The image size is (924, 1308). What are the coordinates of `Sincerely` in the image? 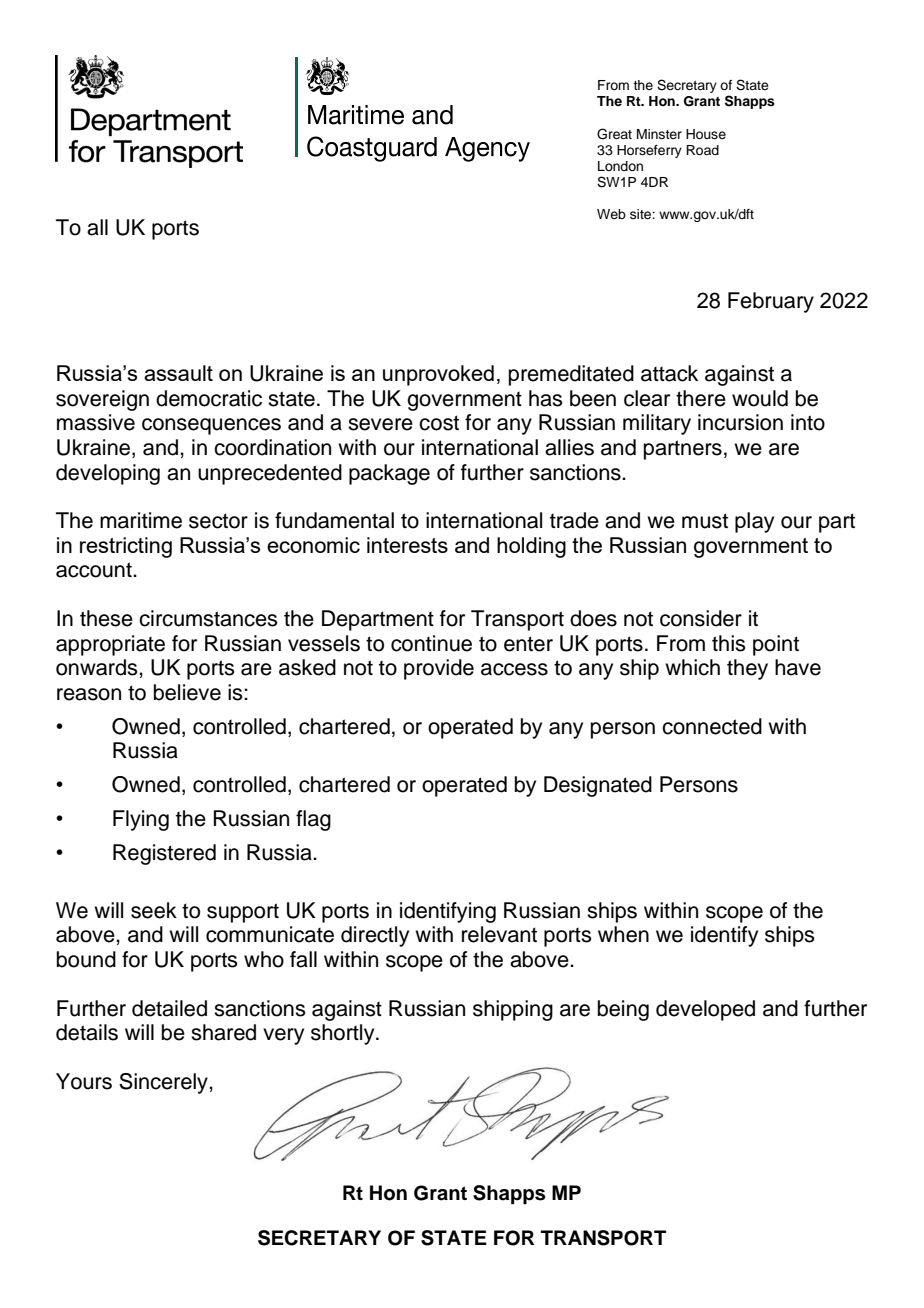 It's located at (164, 1083).
